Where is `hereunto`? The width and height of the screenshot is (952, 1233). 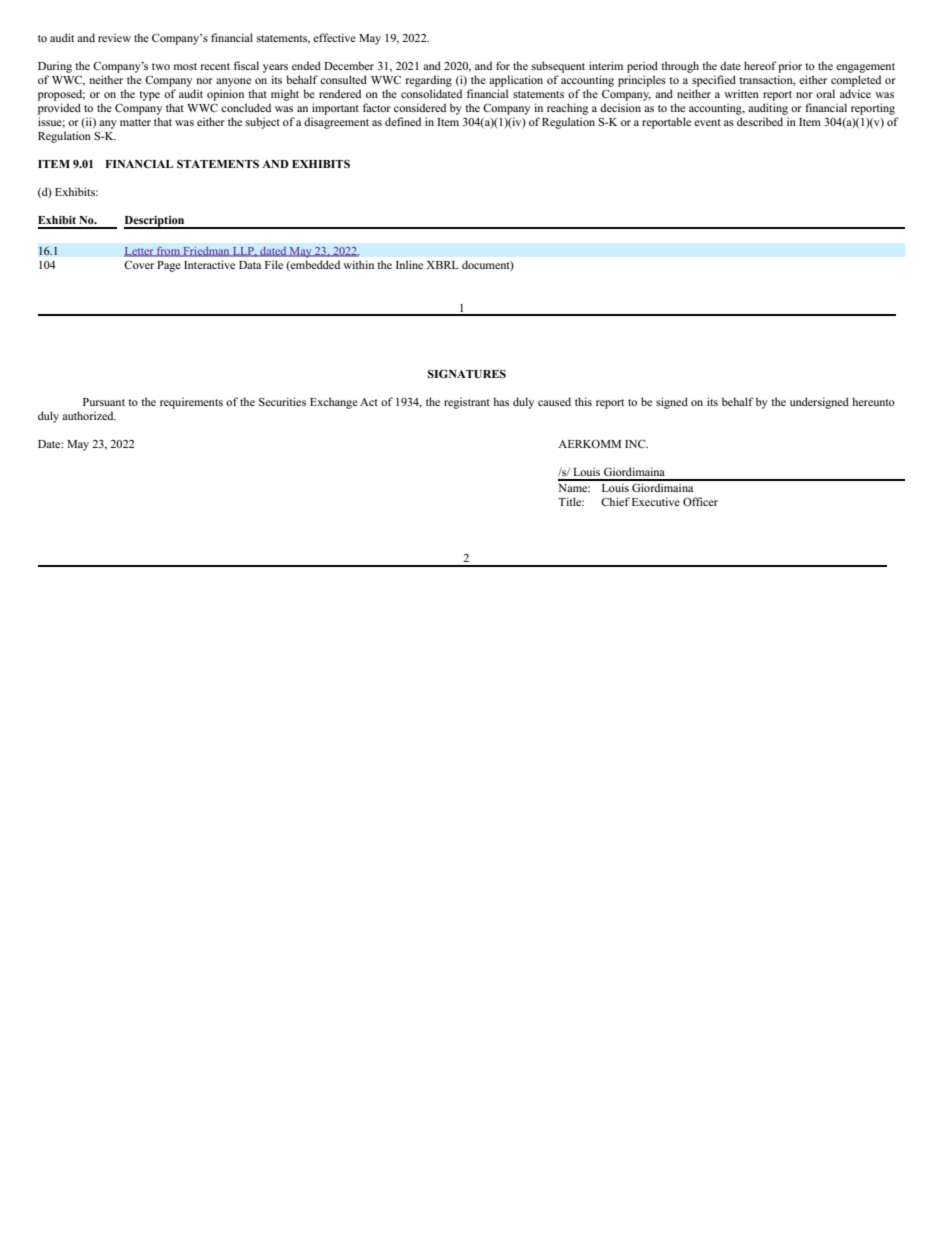 hereunto is located at coordinates (873, 401).
